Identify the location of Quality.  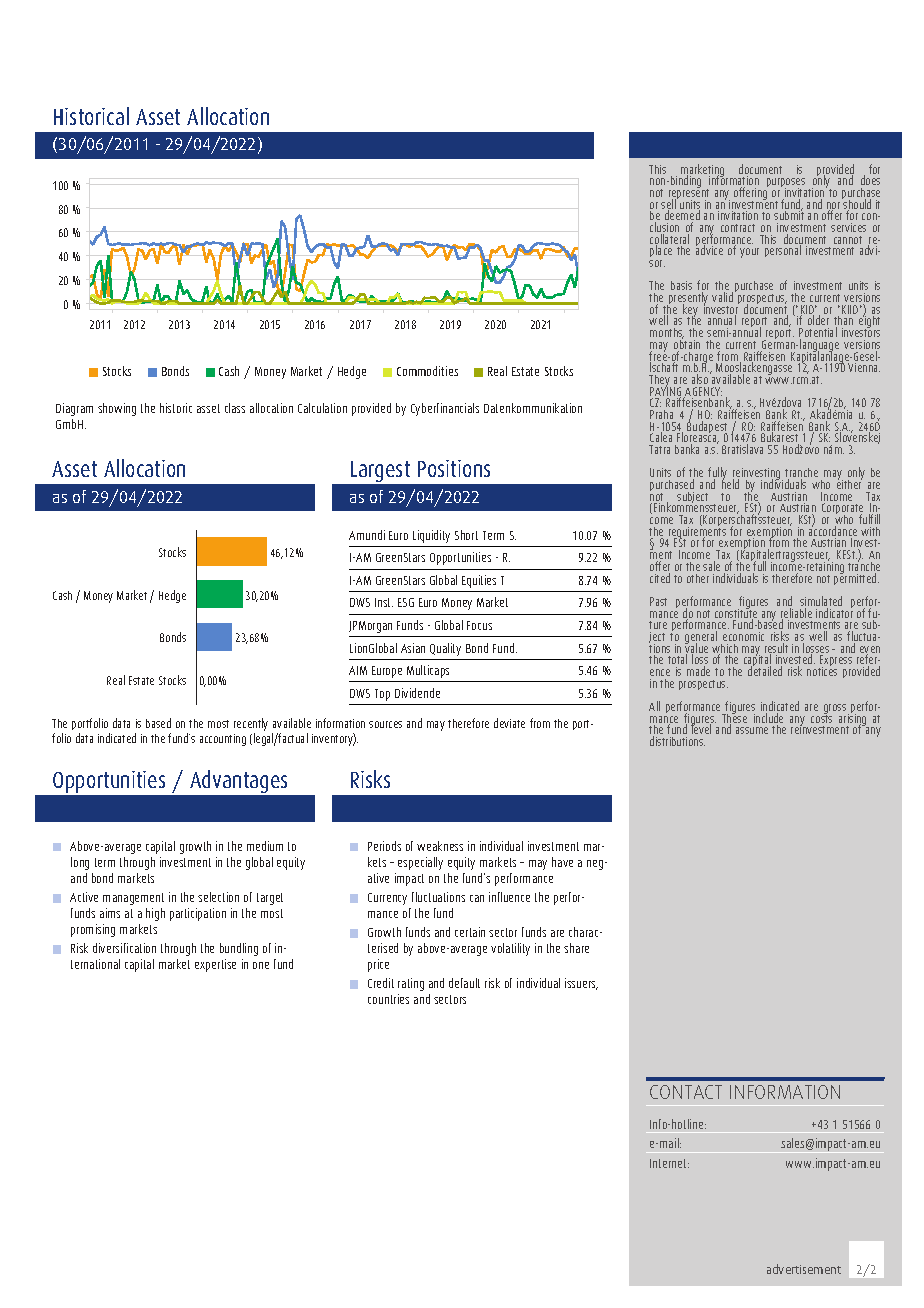
(445, 649).
